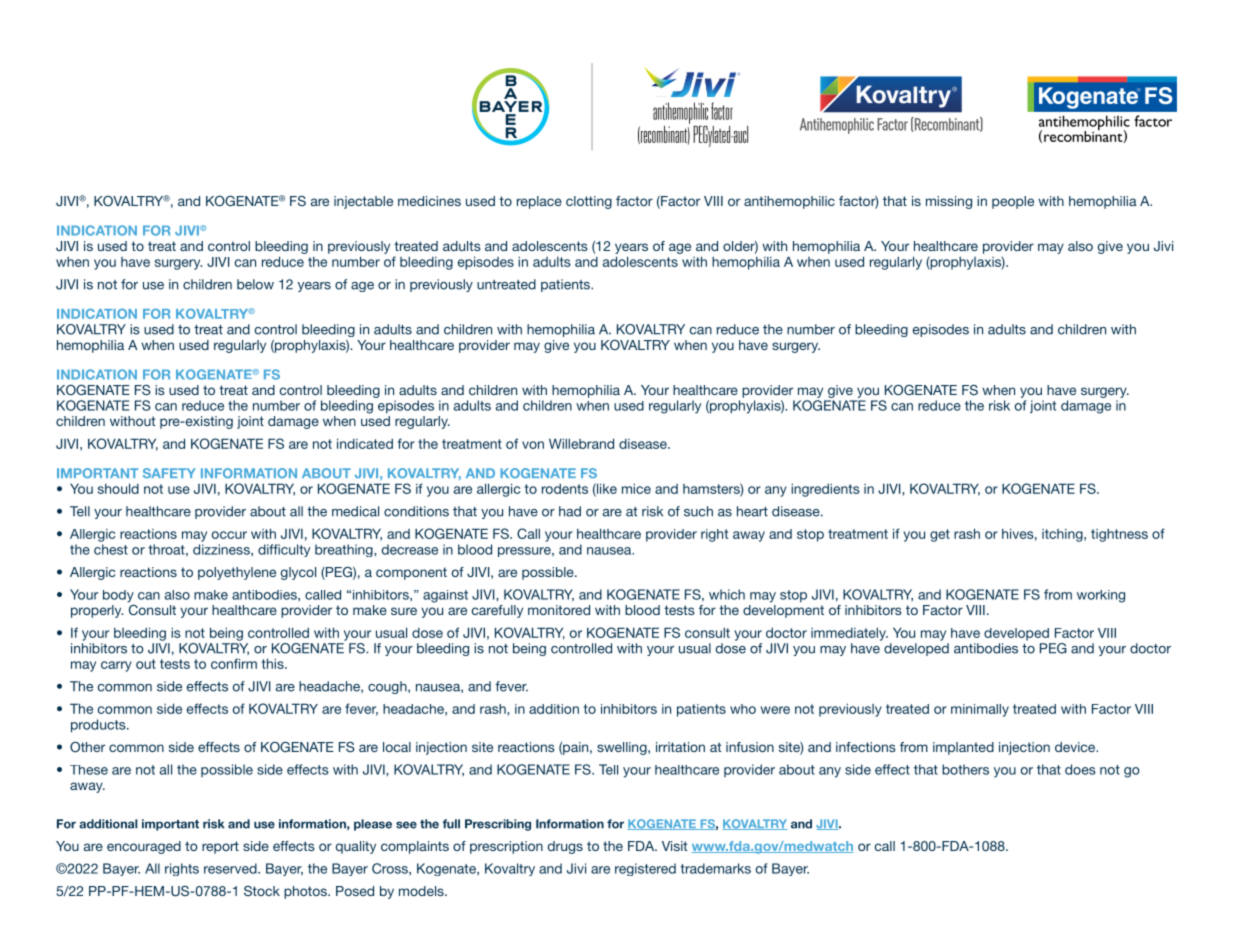  What do you see at coordinates (229, 535) in the screenshot?
I see `occur` at bounding box center [229, 535].
